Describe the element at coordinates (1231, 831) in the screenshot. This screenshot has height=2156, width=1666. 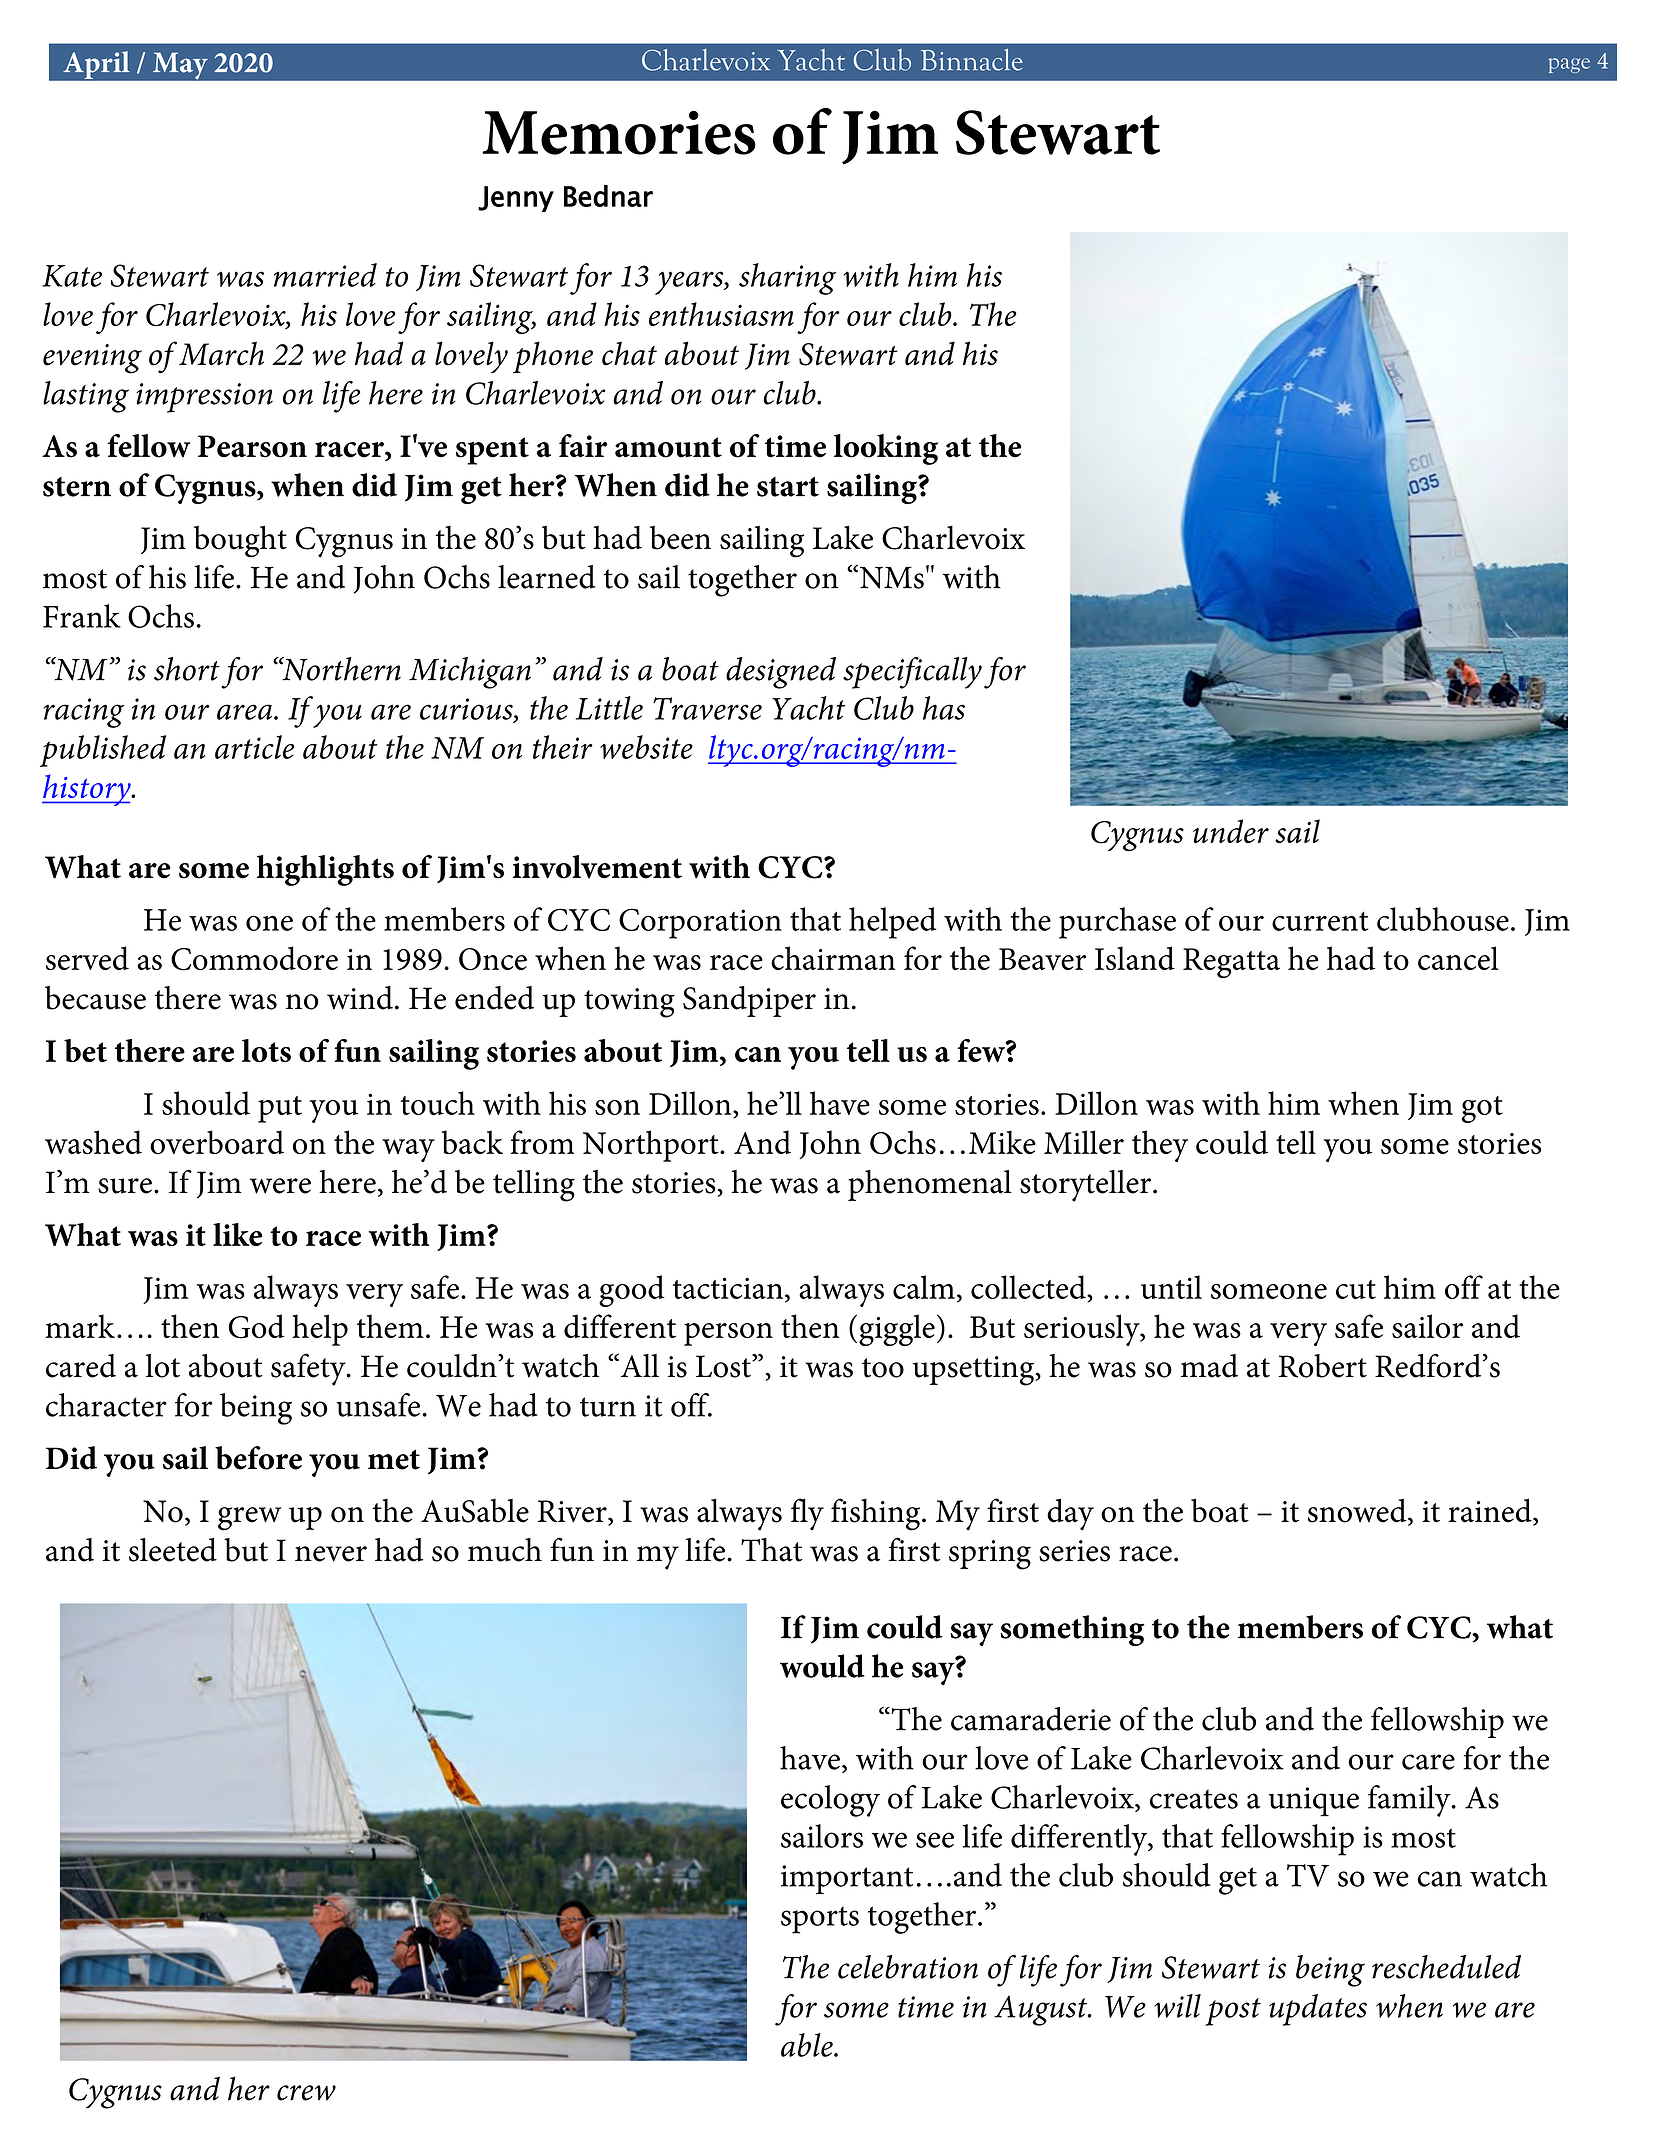
I see `under` at that location.
